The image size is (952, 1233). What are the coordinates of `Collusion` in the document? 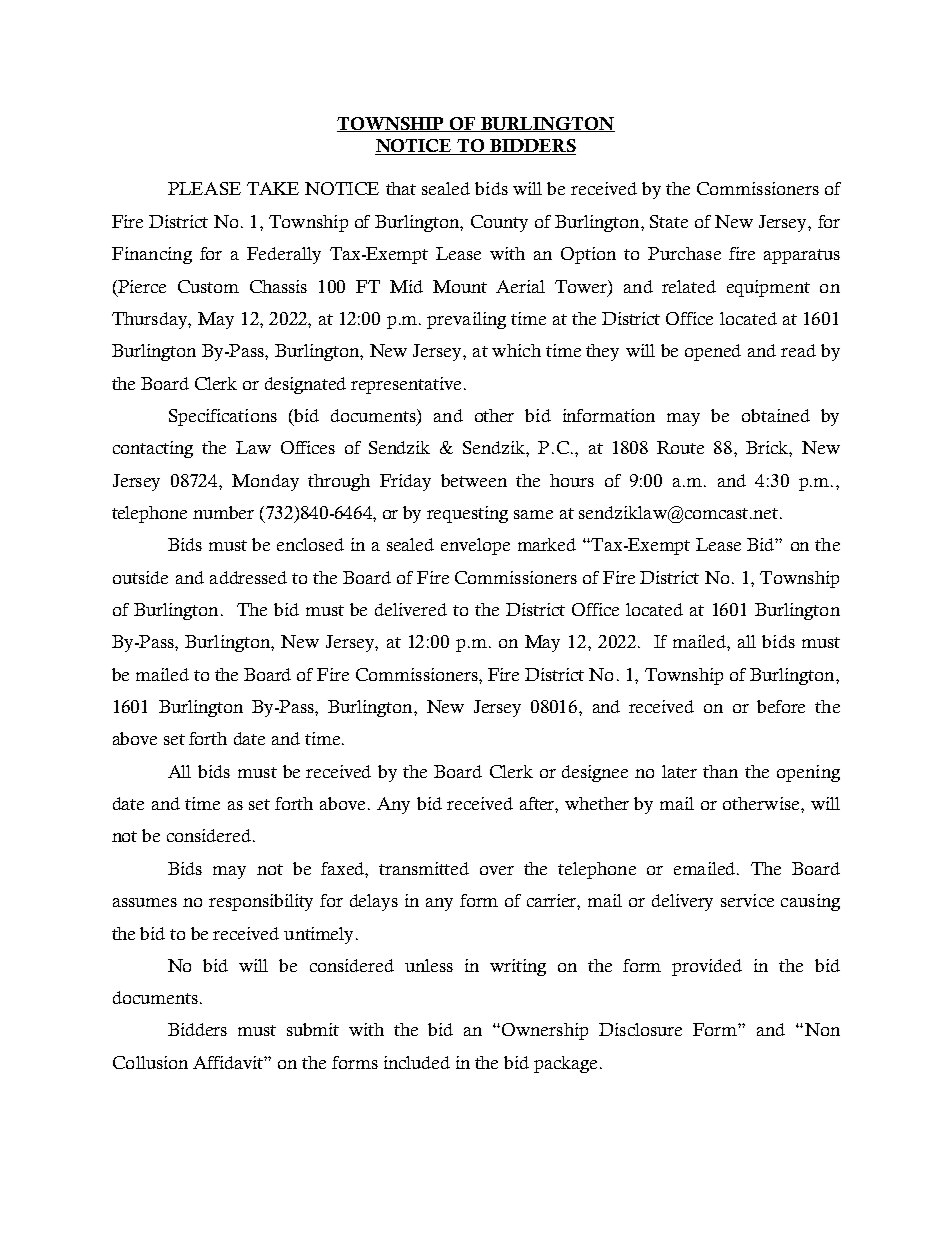 It's located at (150, 1062).
